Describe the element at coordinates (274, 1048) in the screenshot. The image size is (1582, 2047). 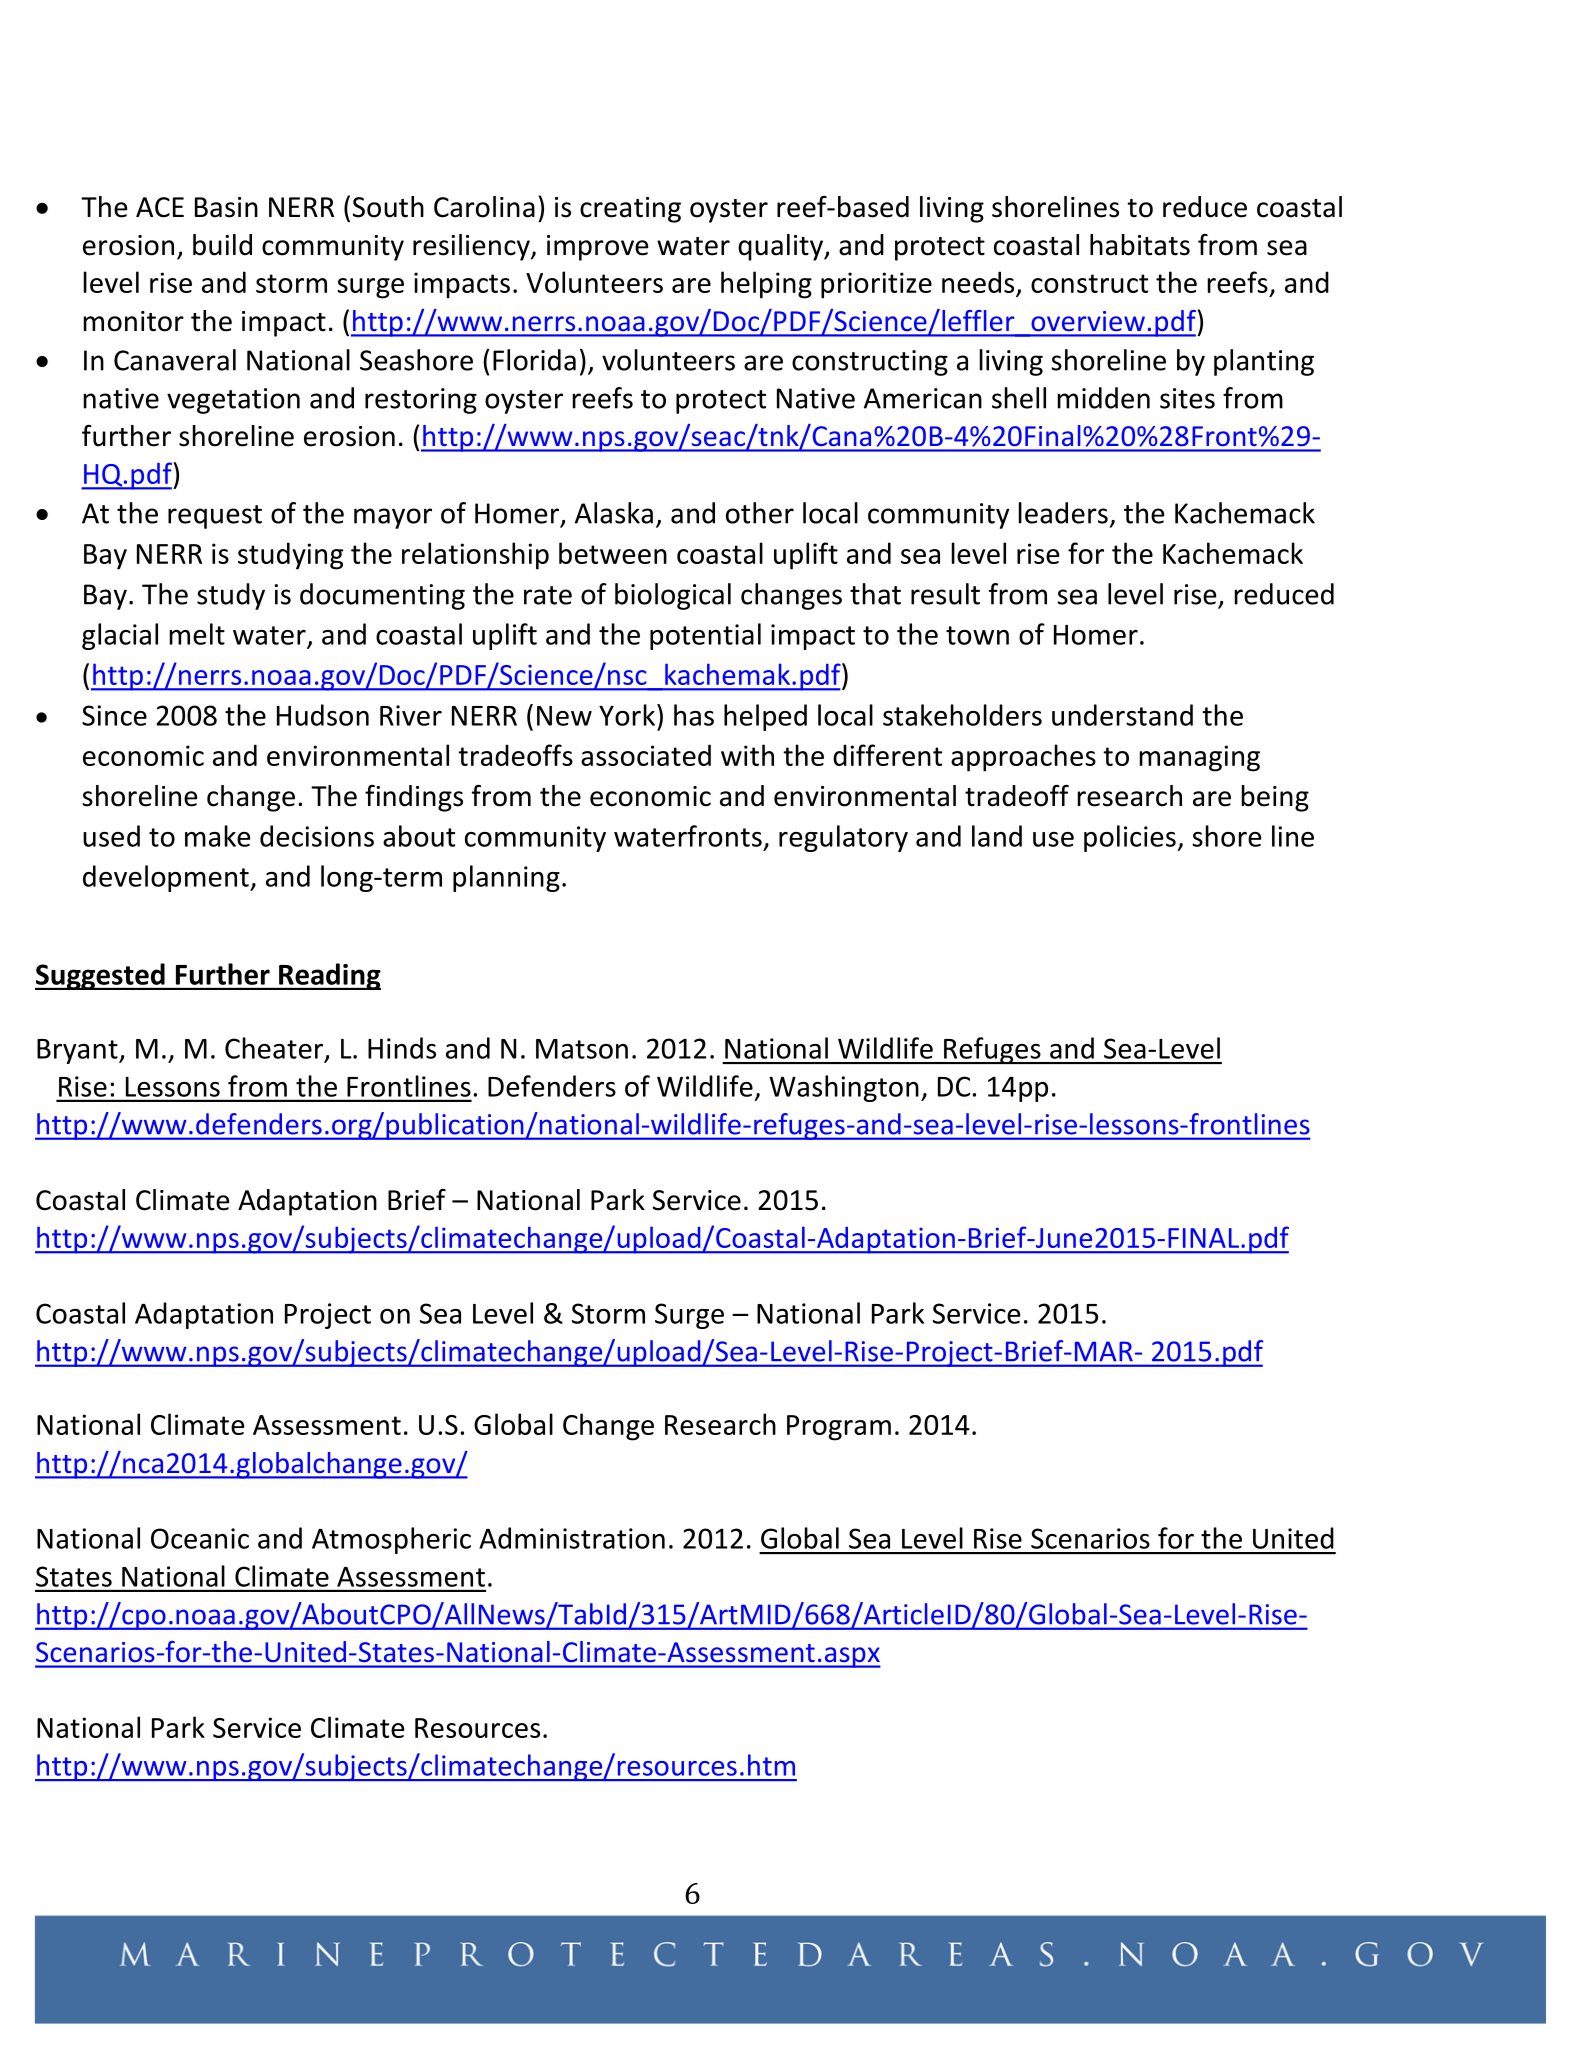
I see `Cheater` at that location.
